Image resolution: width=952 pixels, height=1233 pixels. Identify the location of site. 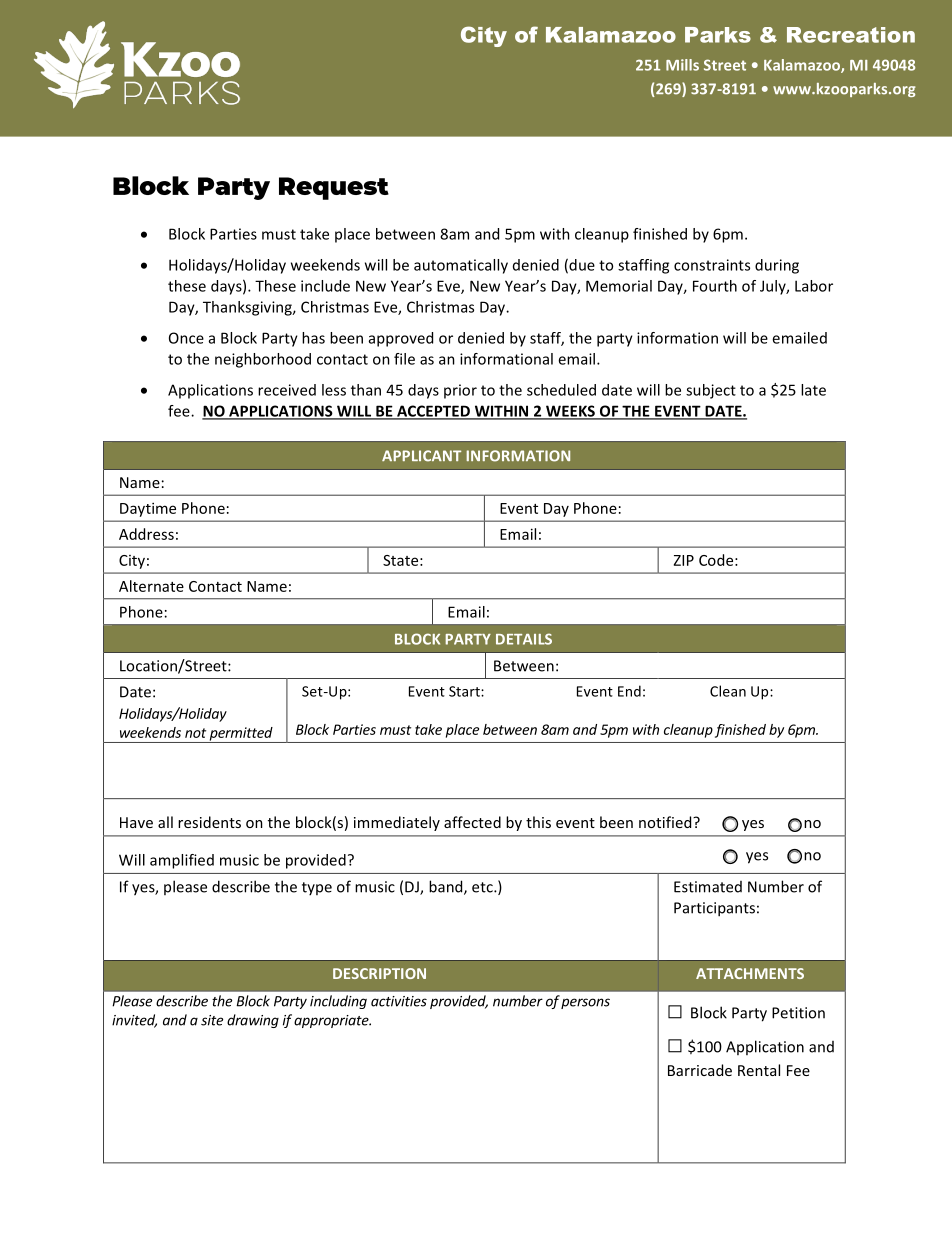
(212, 1020).
